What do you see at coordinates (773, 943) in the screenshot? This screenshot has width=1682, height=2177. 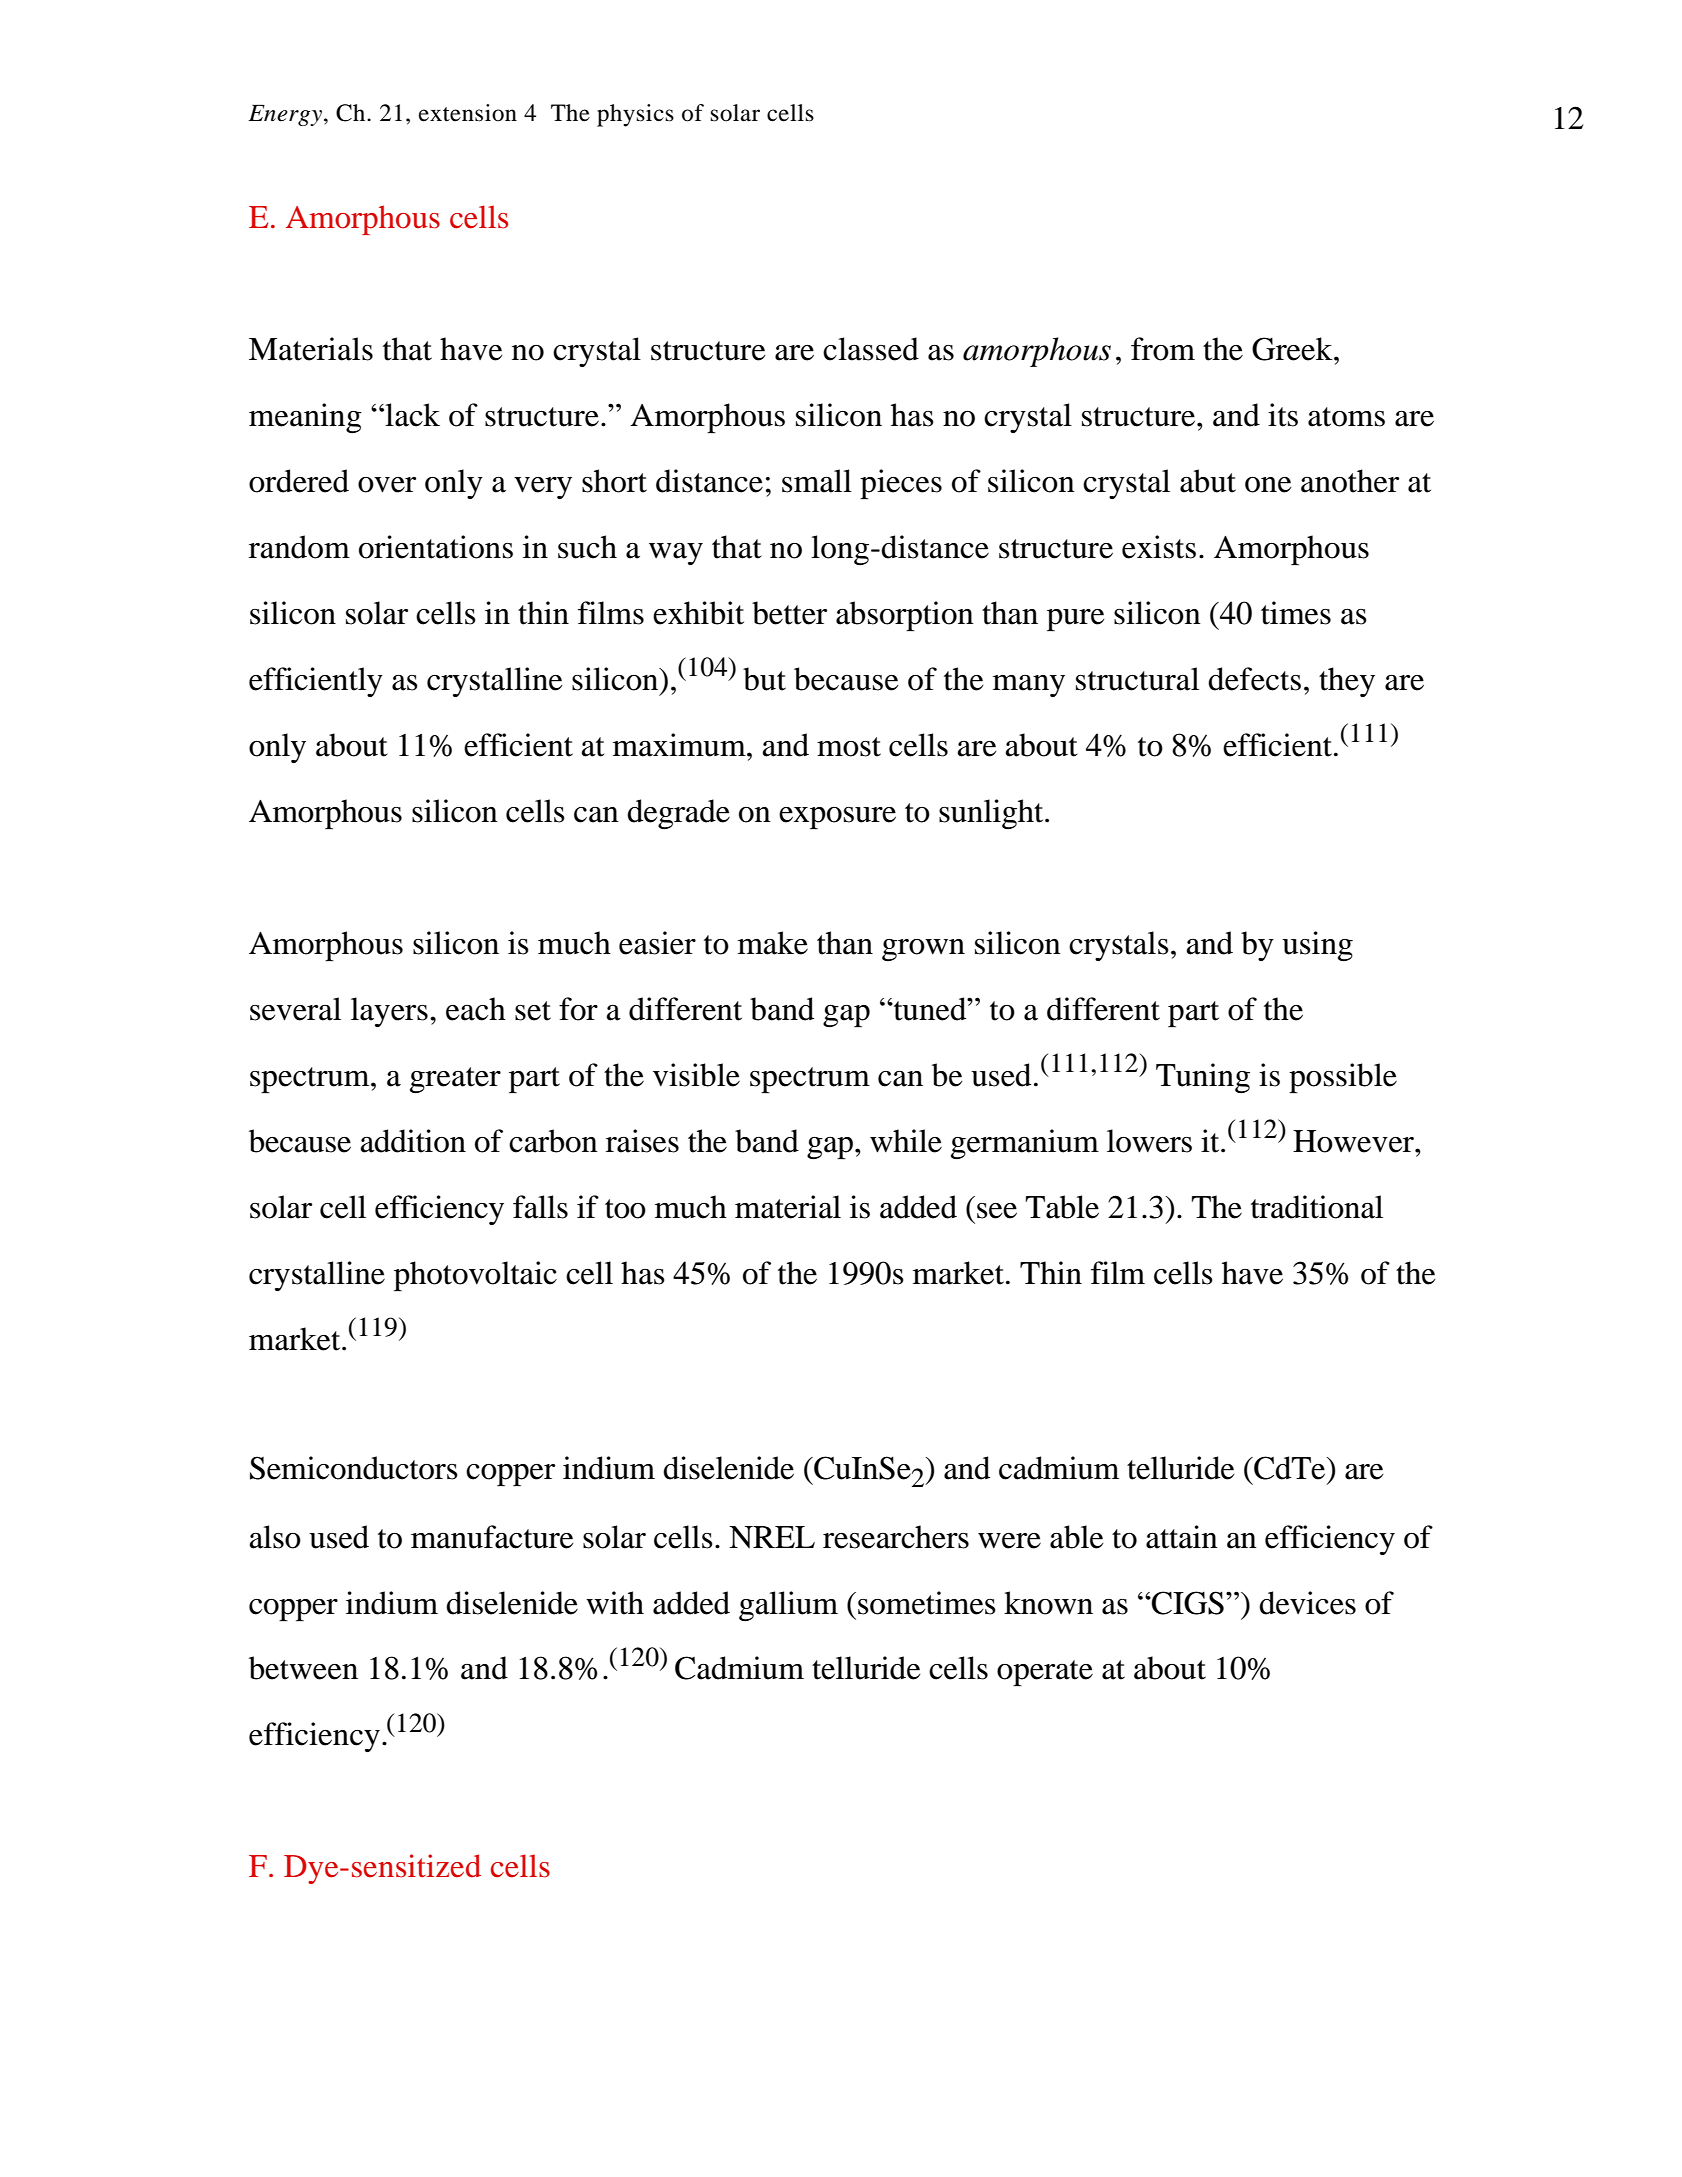 I see `make` at bounding box center [773, 943].
